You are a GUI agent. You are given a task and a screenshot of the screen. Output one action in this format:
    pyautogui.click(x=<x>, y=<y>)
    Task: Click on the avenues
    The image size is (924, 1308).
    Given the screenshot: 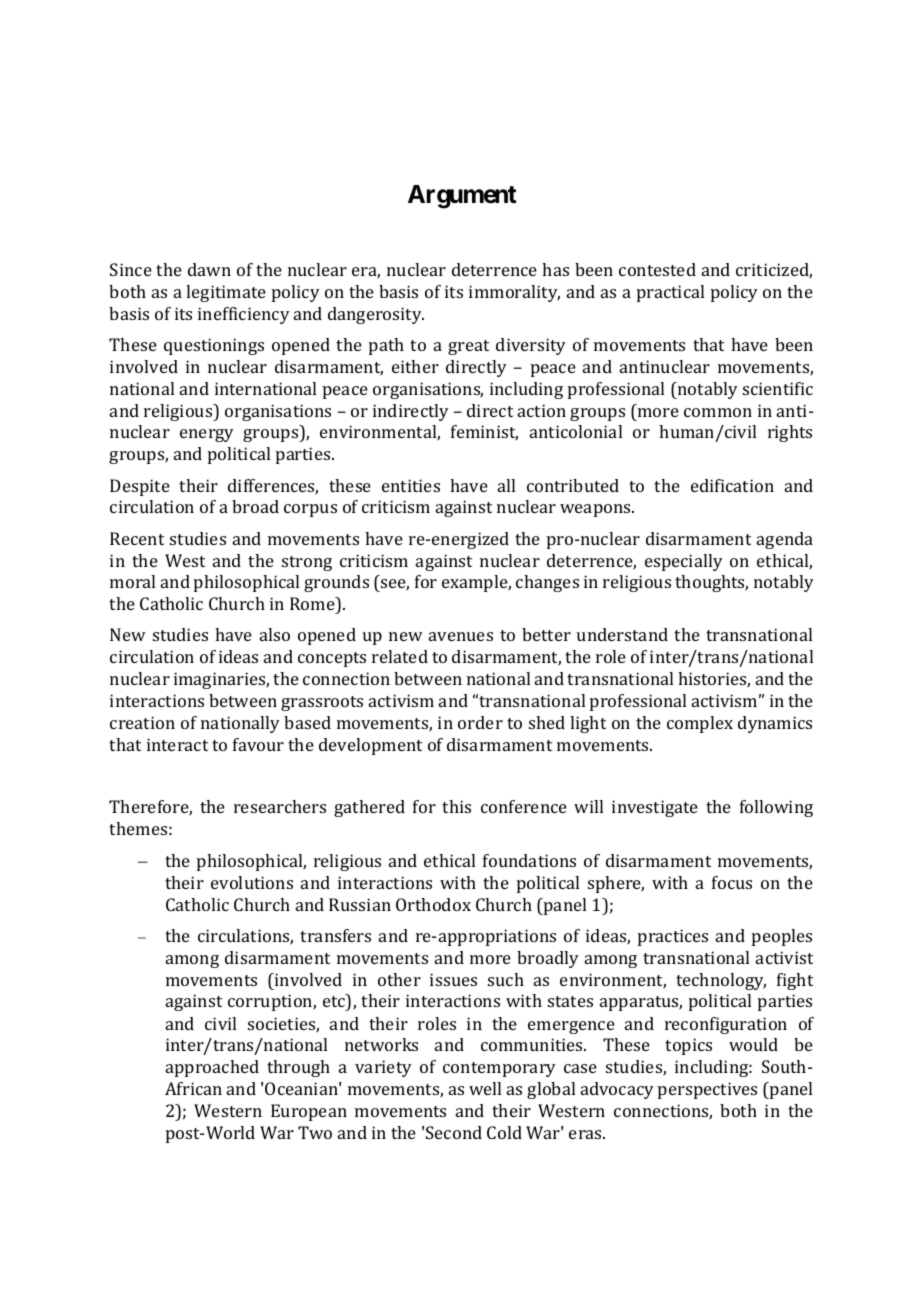 What is the action you would take?
    pyautogui.click(x=461, y=636)
